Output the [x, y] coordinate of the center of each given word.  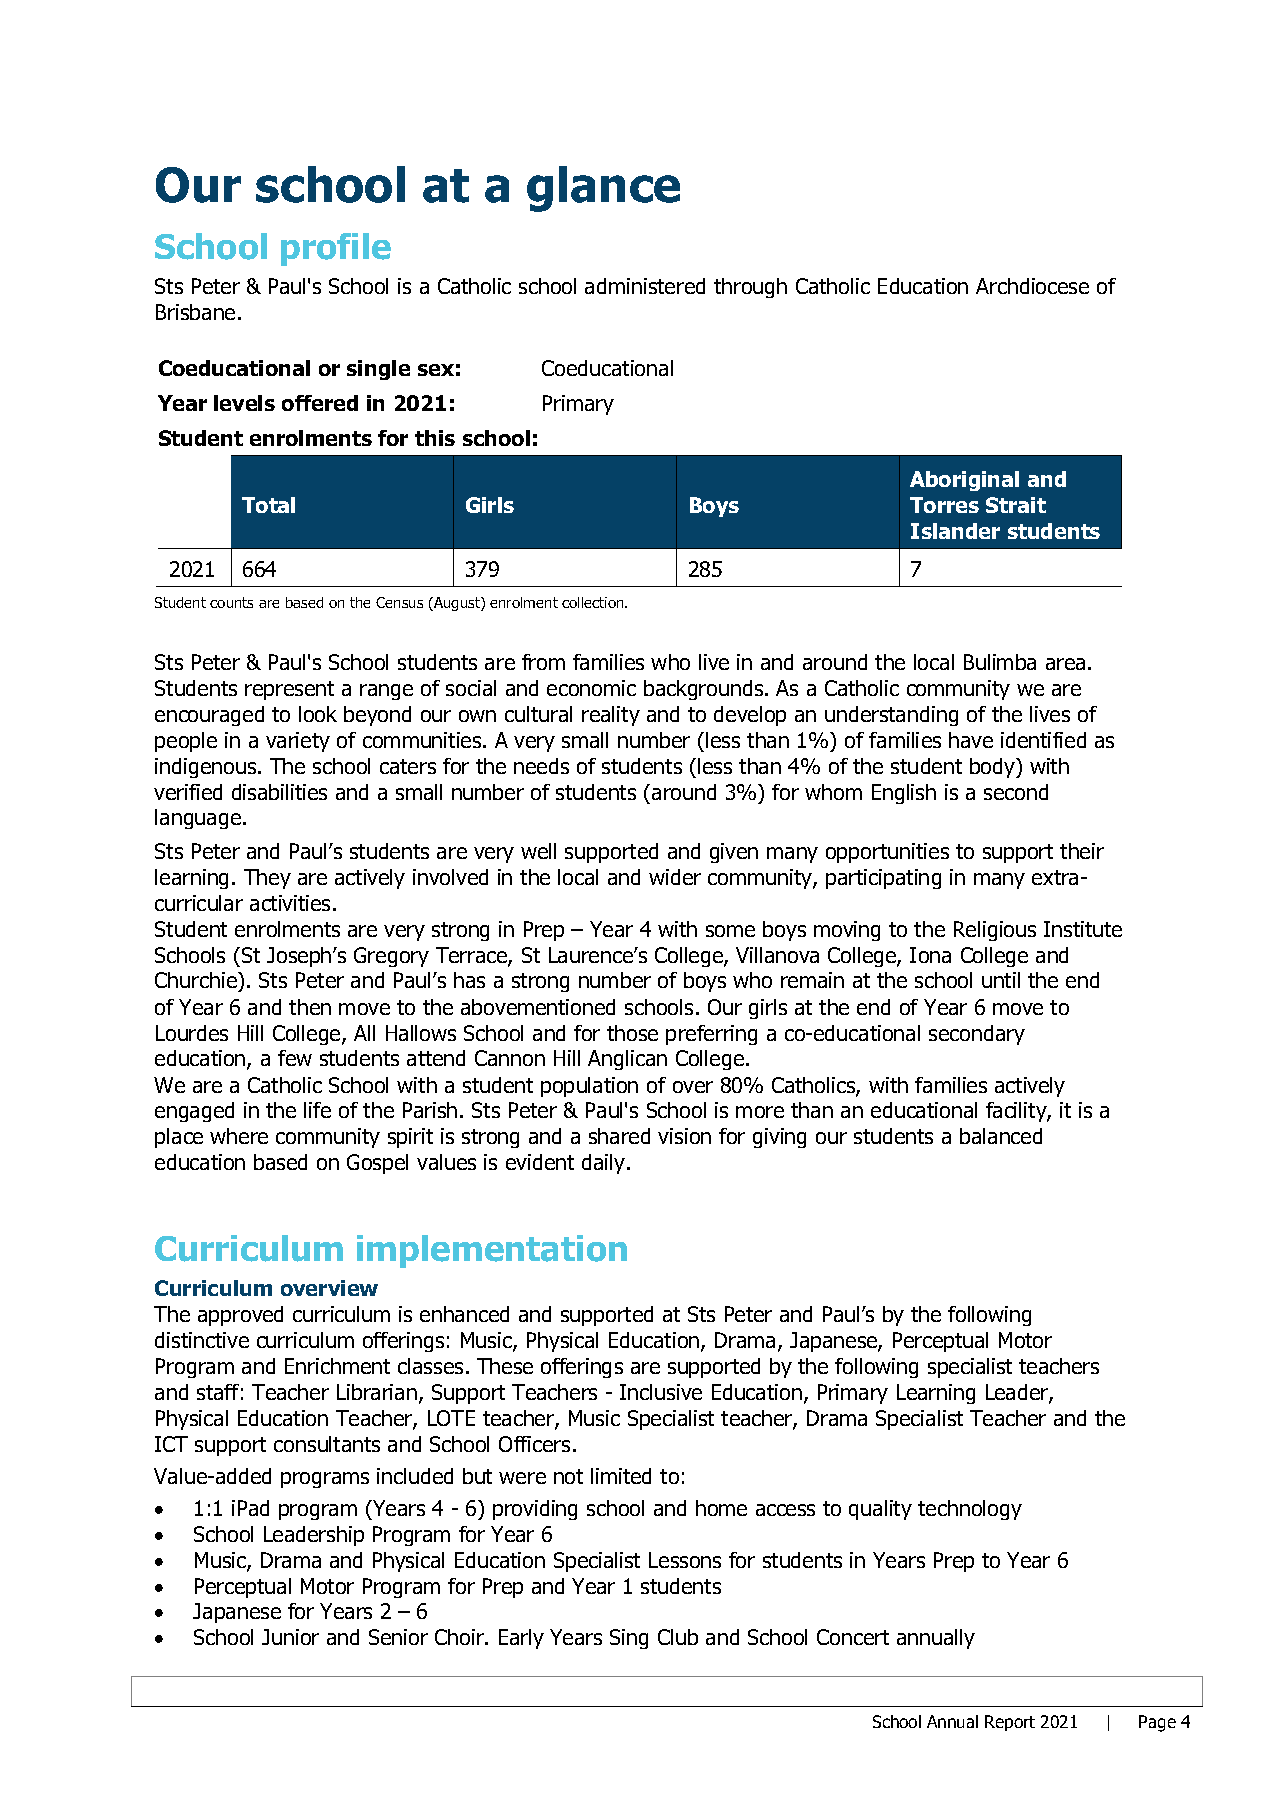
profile [336, 249]
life [317, 1110]
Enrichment [337, 1366]
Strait [1016, 505]
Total [268, 505]
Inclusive [661, 1392]
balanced [1001, 1136]
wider [675, 877]
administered [645, 286]
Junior [290, 1637]
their [1082, 851]
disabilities [279, 792]
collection [594, 602]
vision [684, 1136]
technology [970, 1510]
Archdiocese [1032, 286]
